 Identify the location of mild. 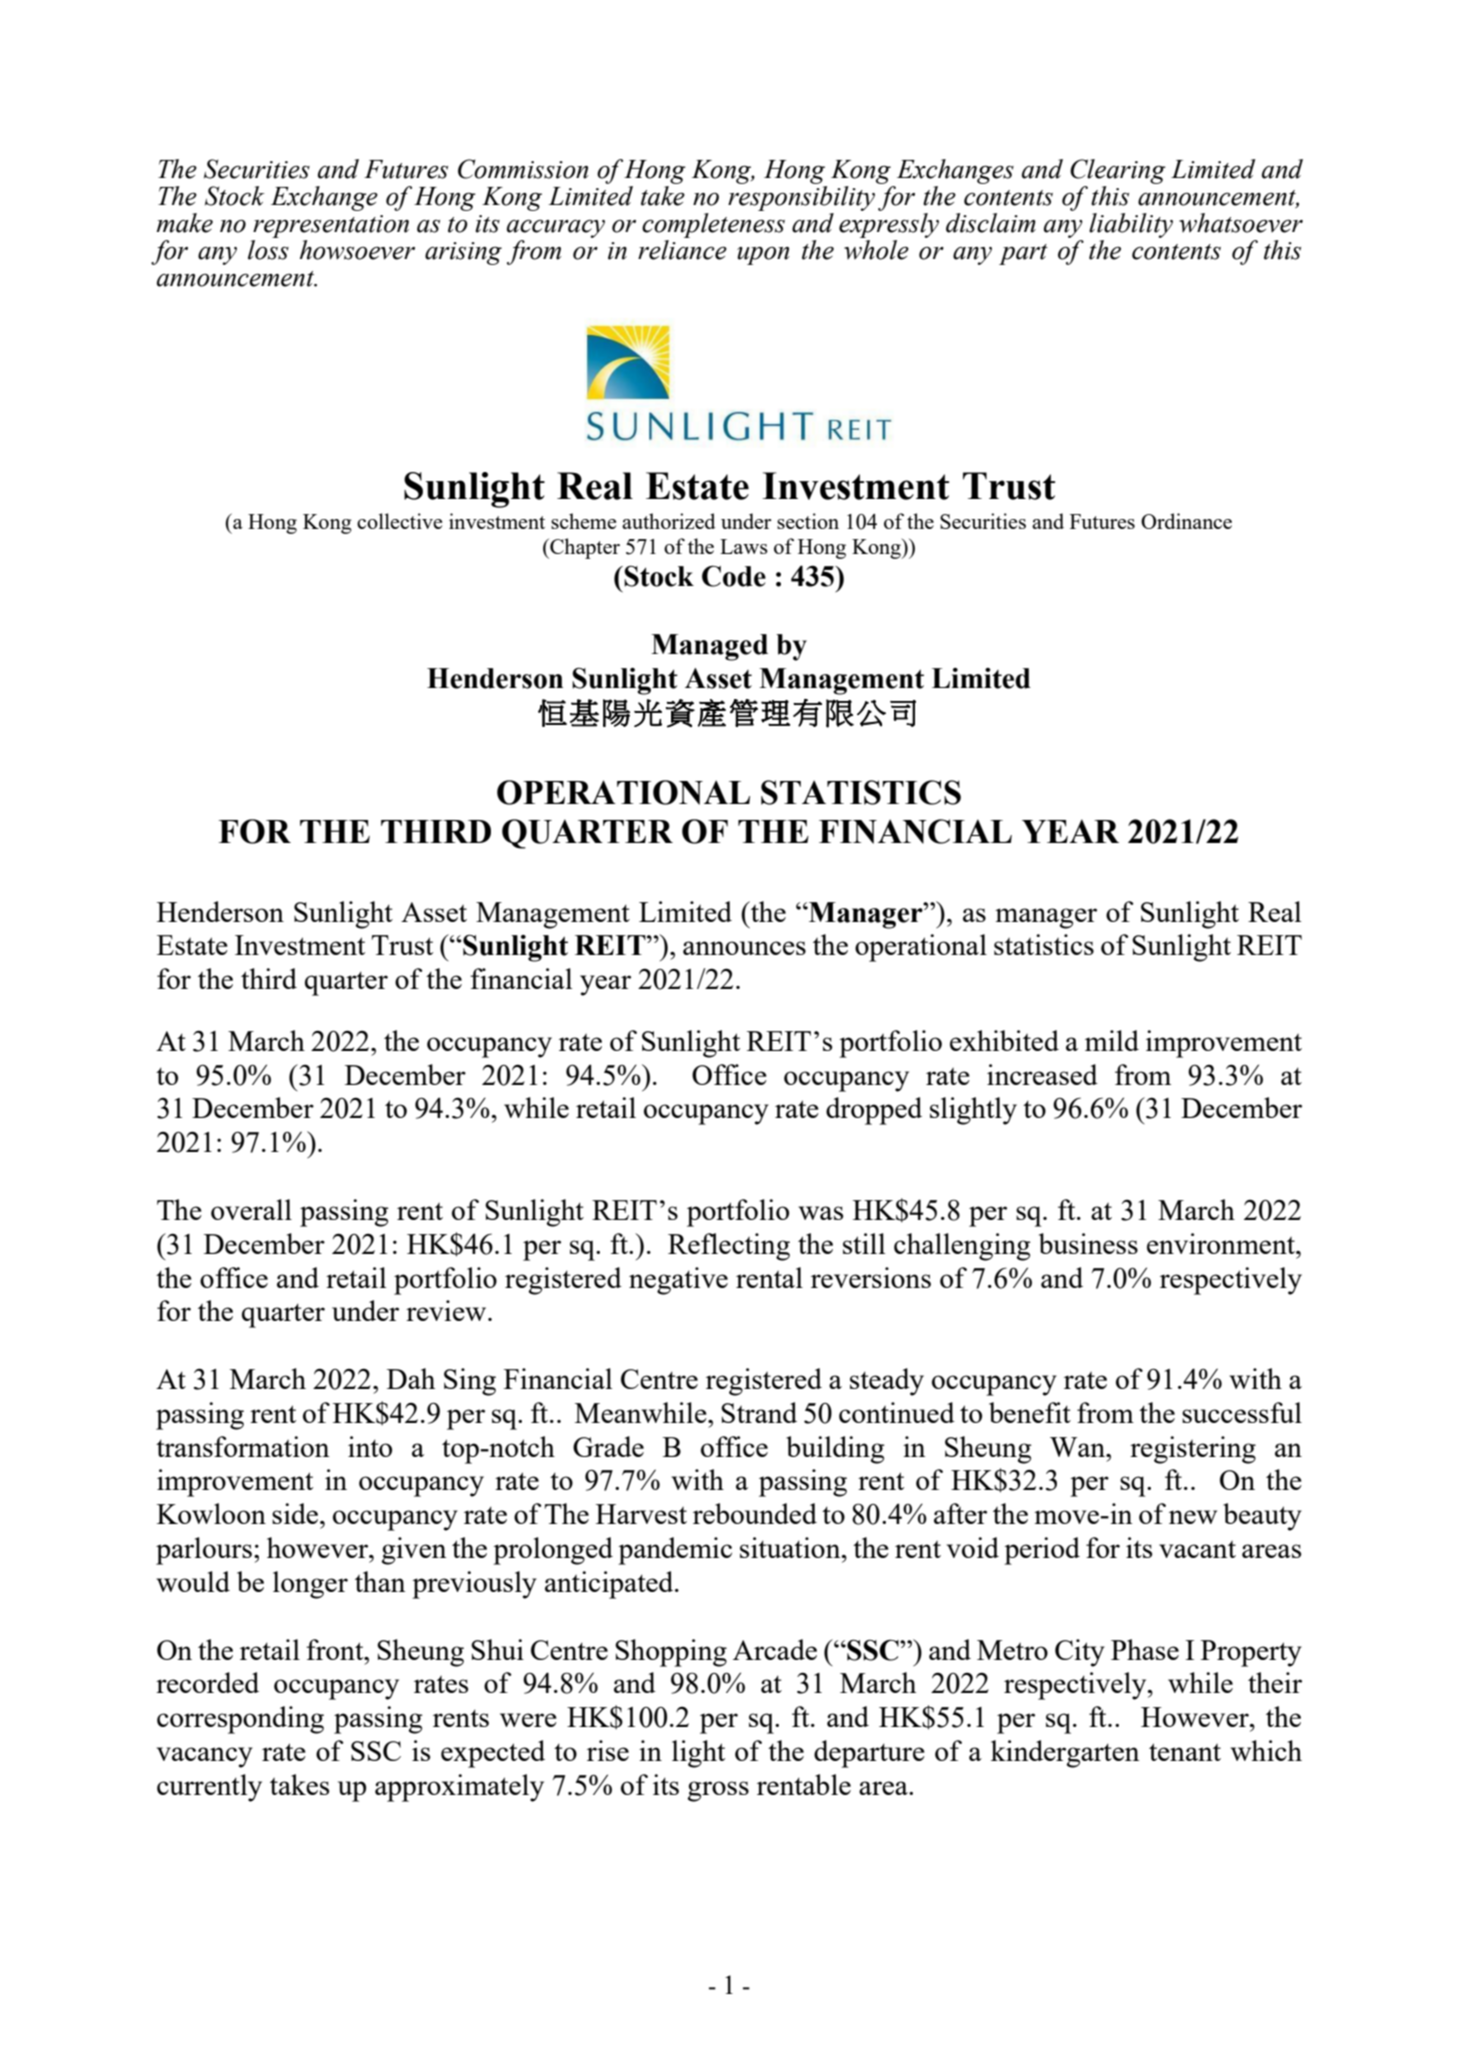
(1112, 1040).
